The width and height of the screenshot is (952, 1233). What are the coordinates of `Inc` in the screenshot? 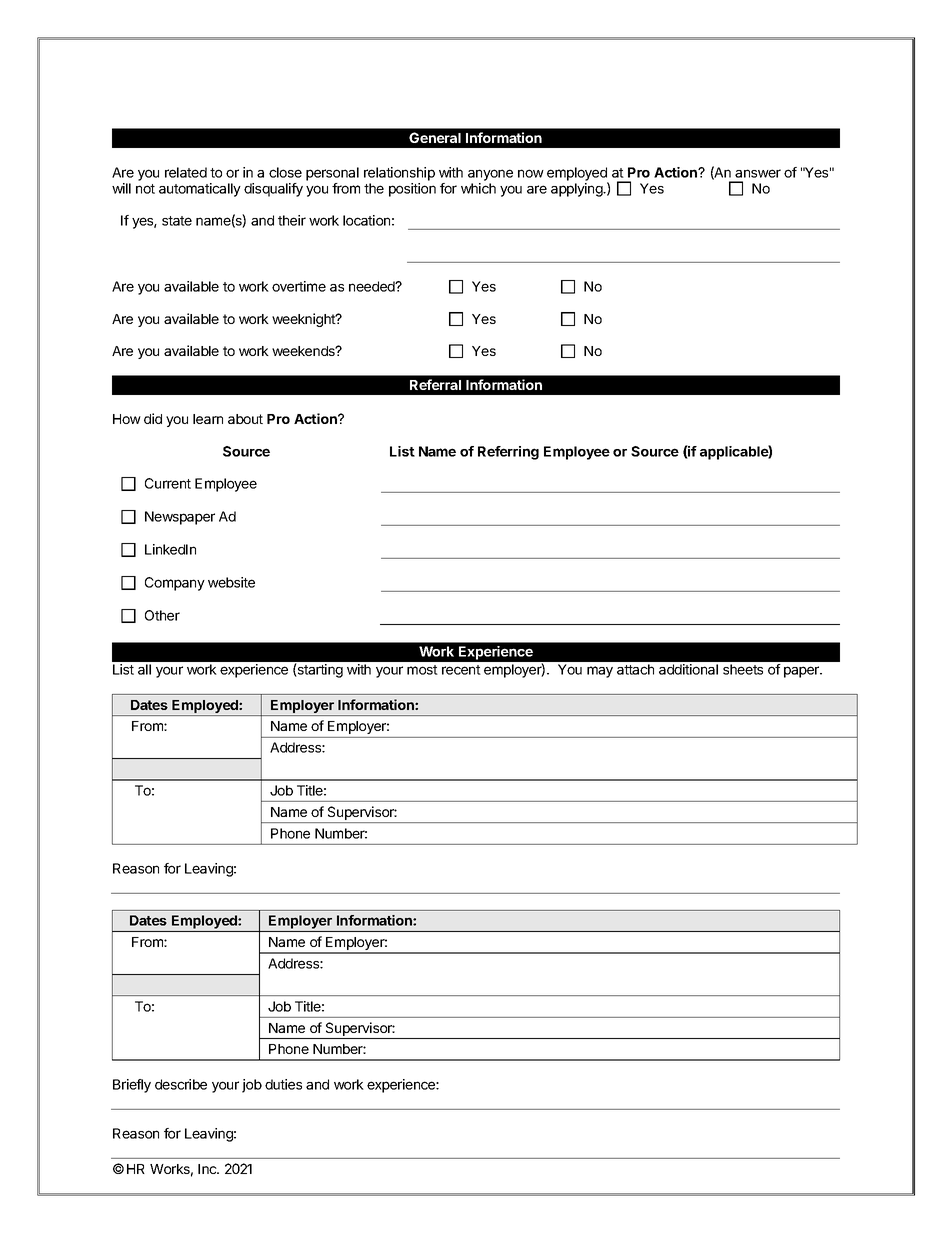 It's located at (208, 1169).
